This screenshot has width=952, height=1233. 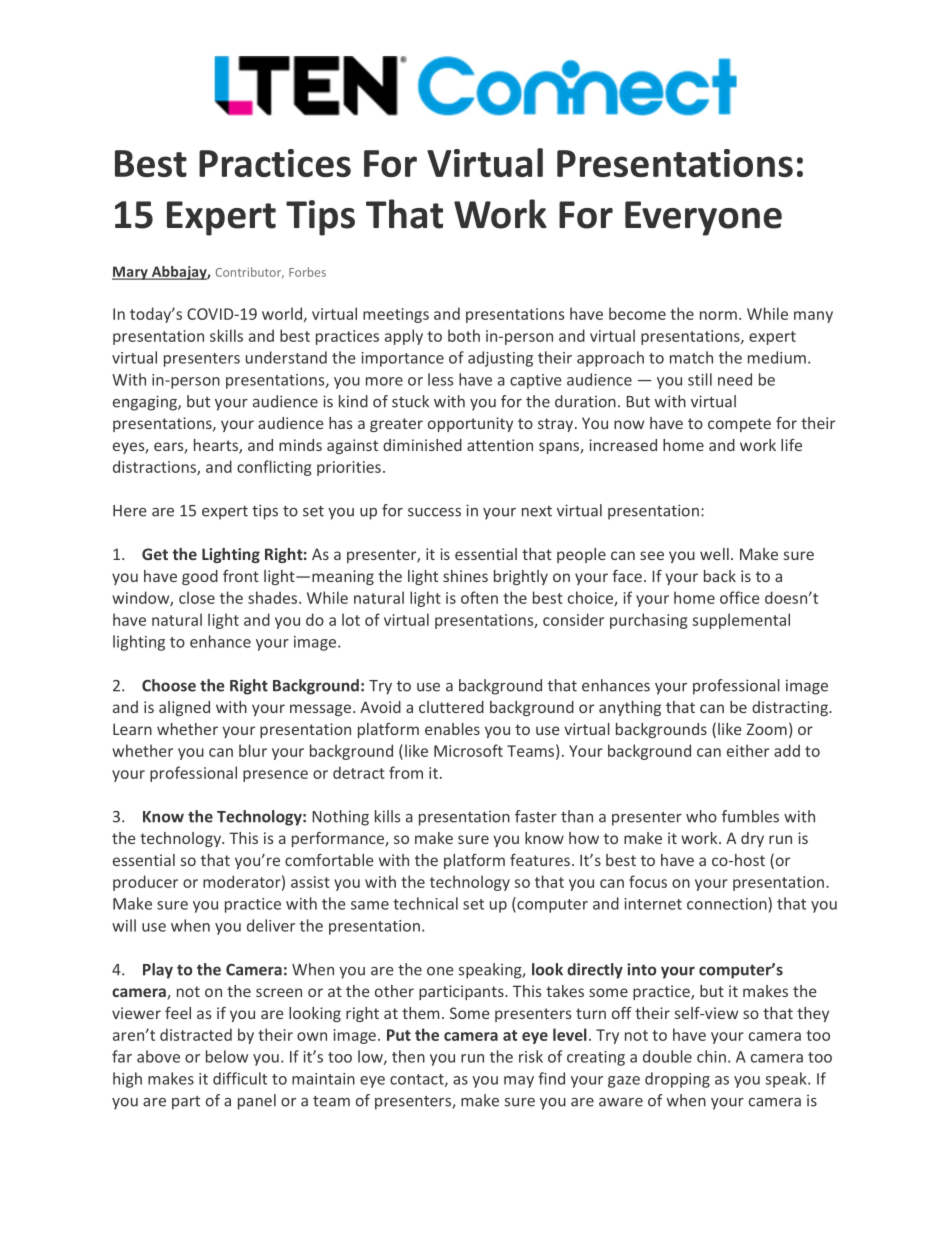 What do you see at coordinates (714, 554) in the screenshot?
I see `well` at bounding box center [714, 554].
